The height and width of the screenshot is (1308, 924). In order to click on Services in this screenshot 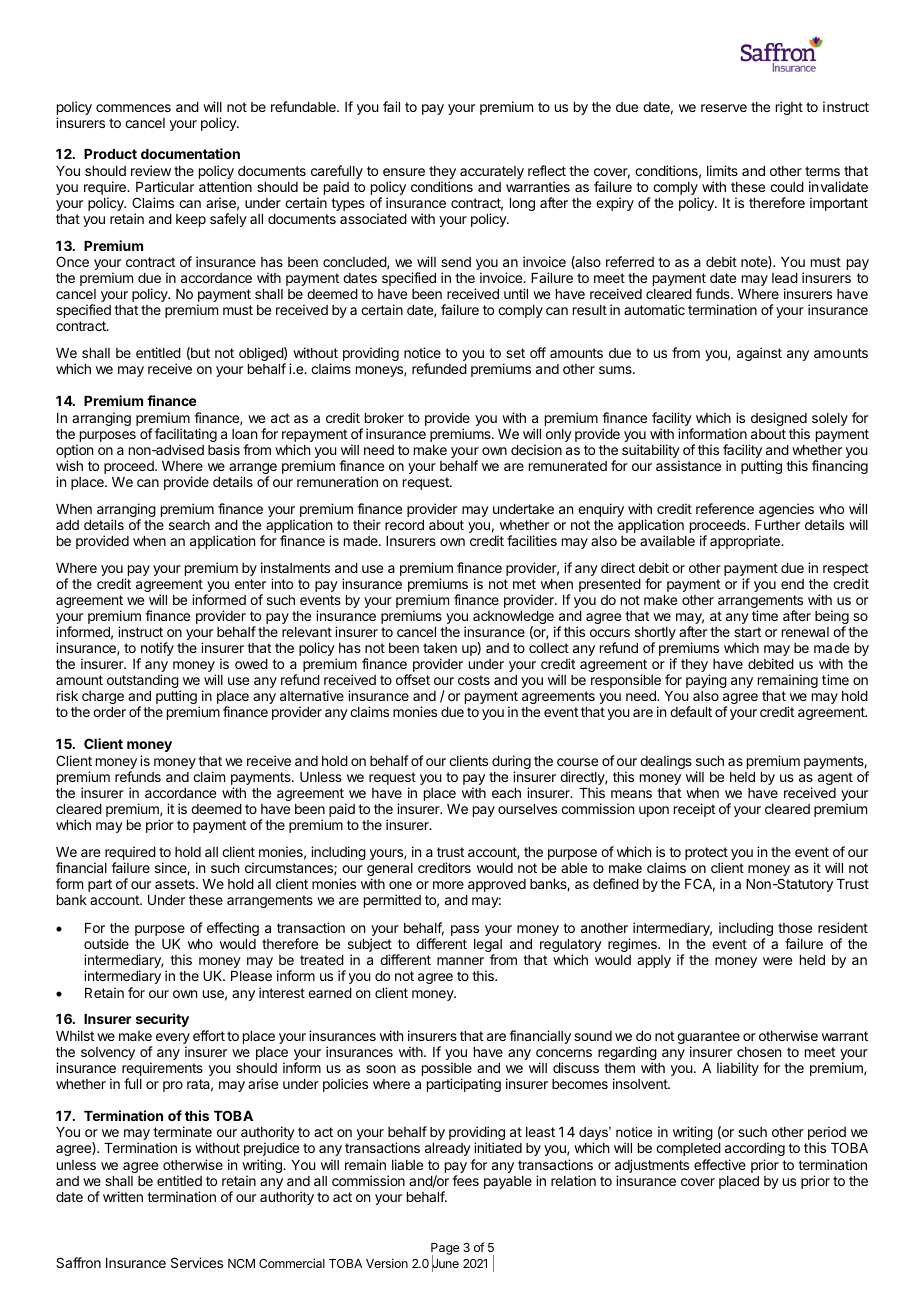, I will do `click(197, 1262)`.
